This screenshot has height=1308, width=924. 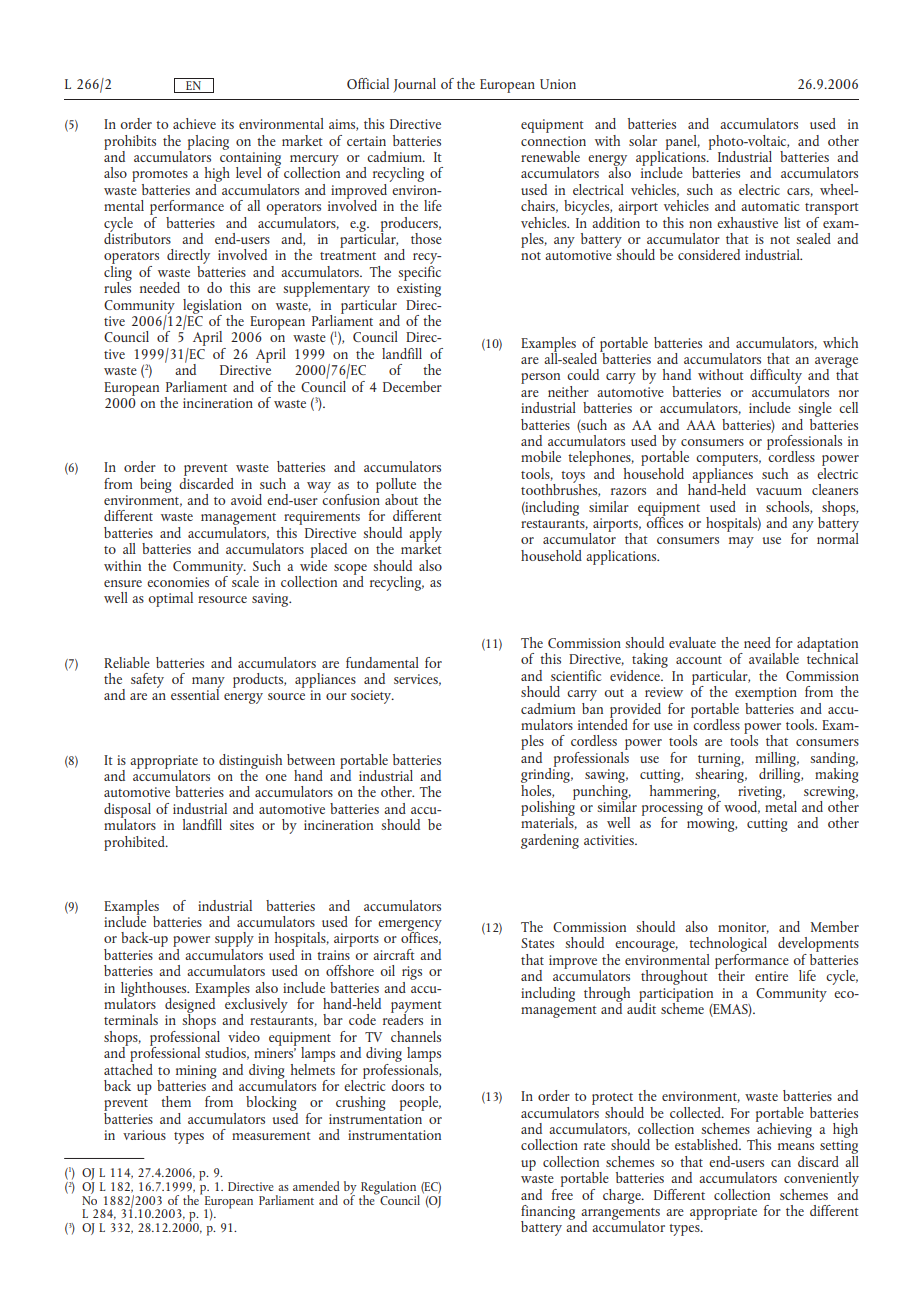 I want to click on being, so click(x=156, y=485).
